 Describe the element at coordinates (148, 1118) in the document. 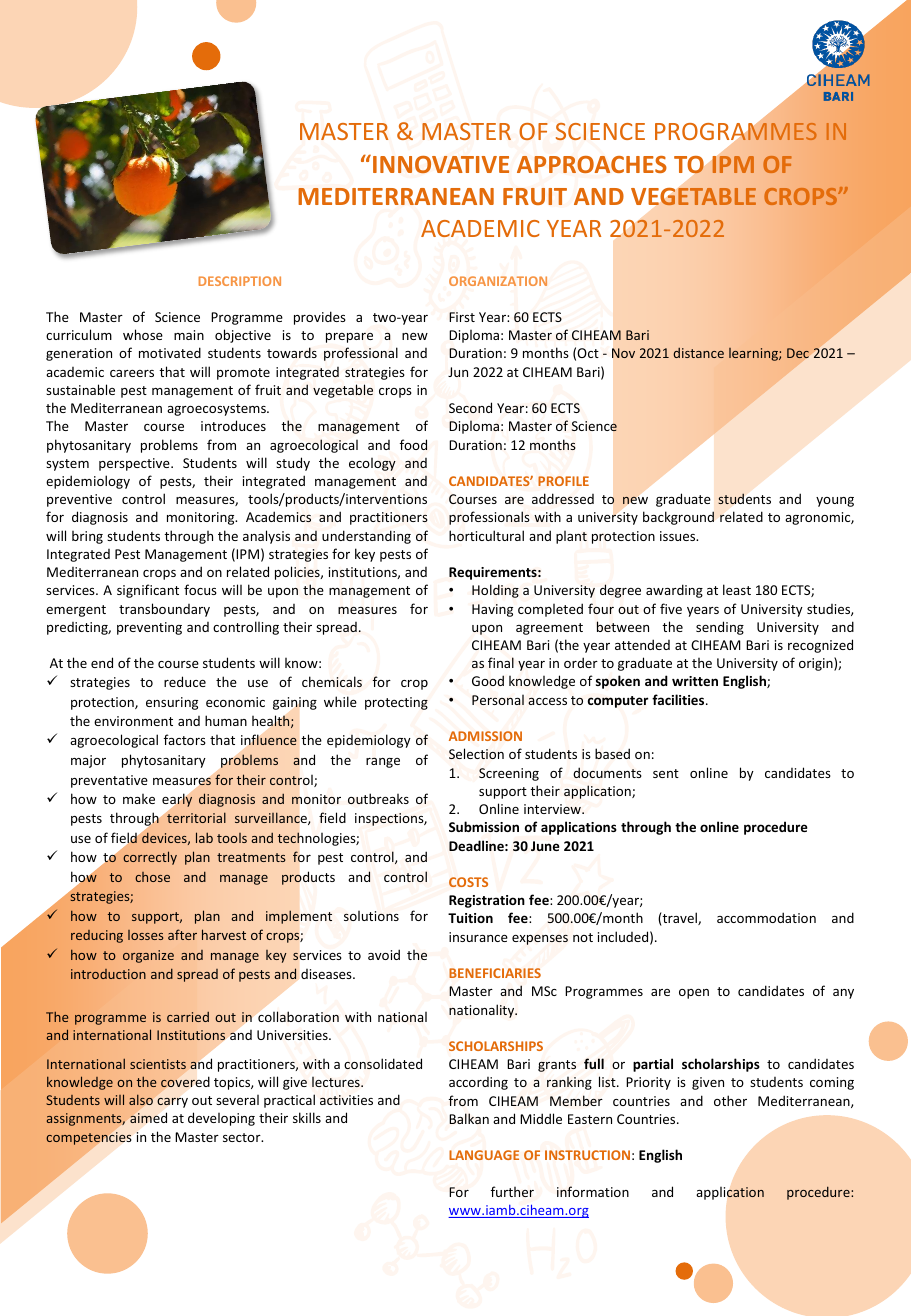

I see `aimed` at that location.
